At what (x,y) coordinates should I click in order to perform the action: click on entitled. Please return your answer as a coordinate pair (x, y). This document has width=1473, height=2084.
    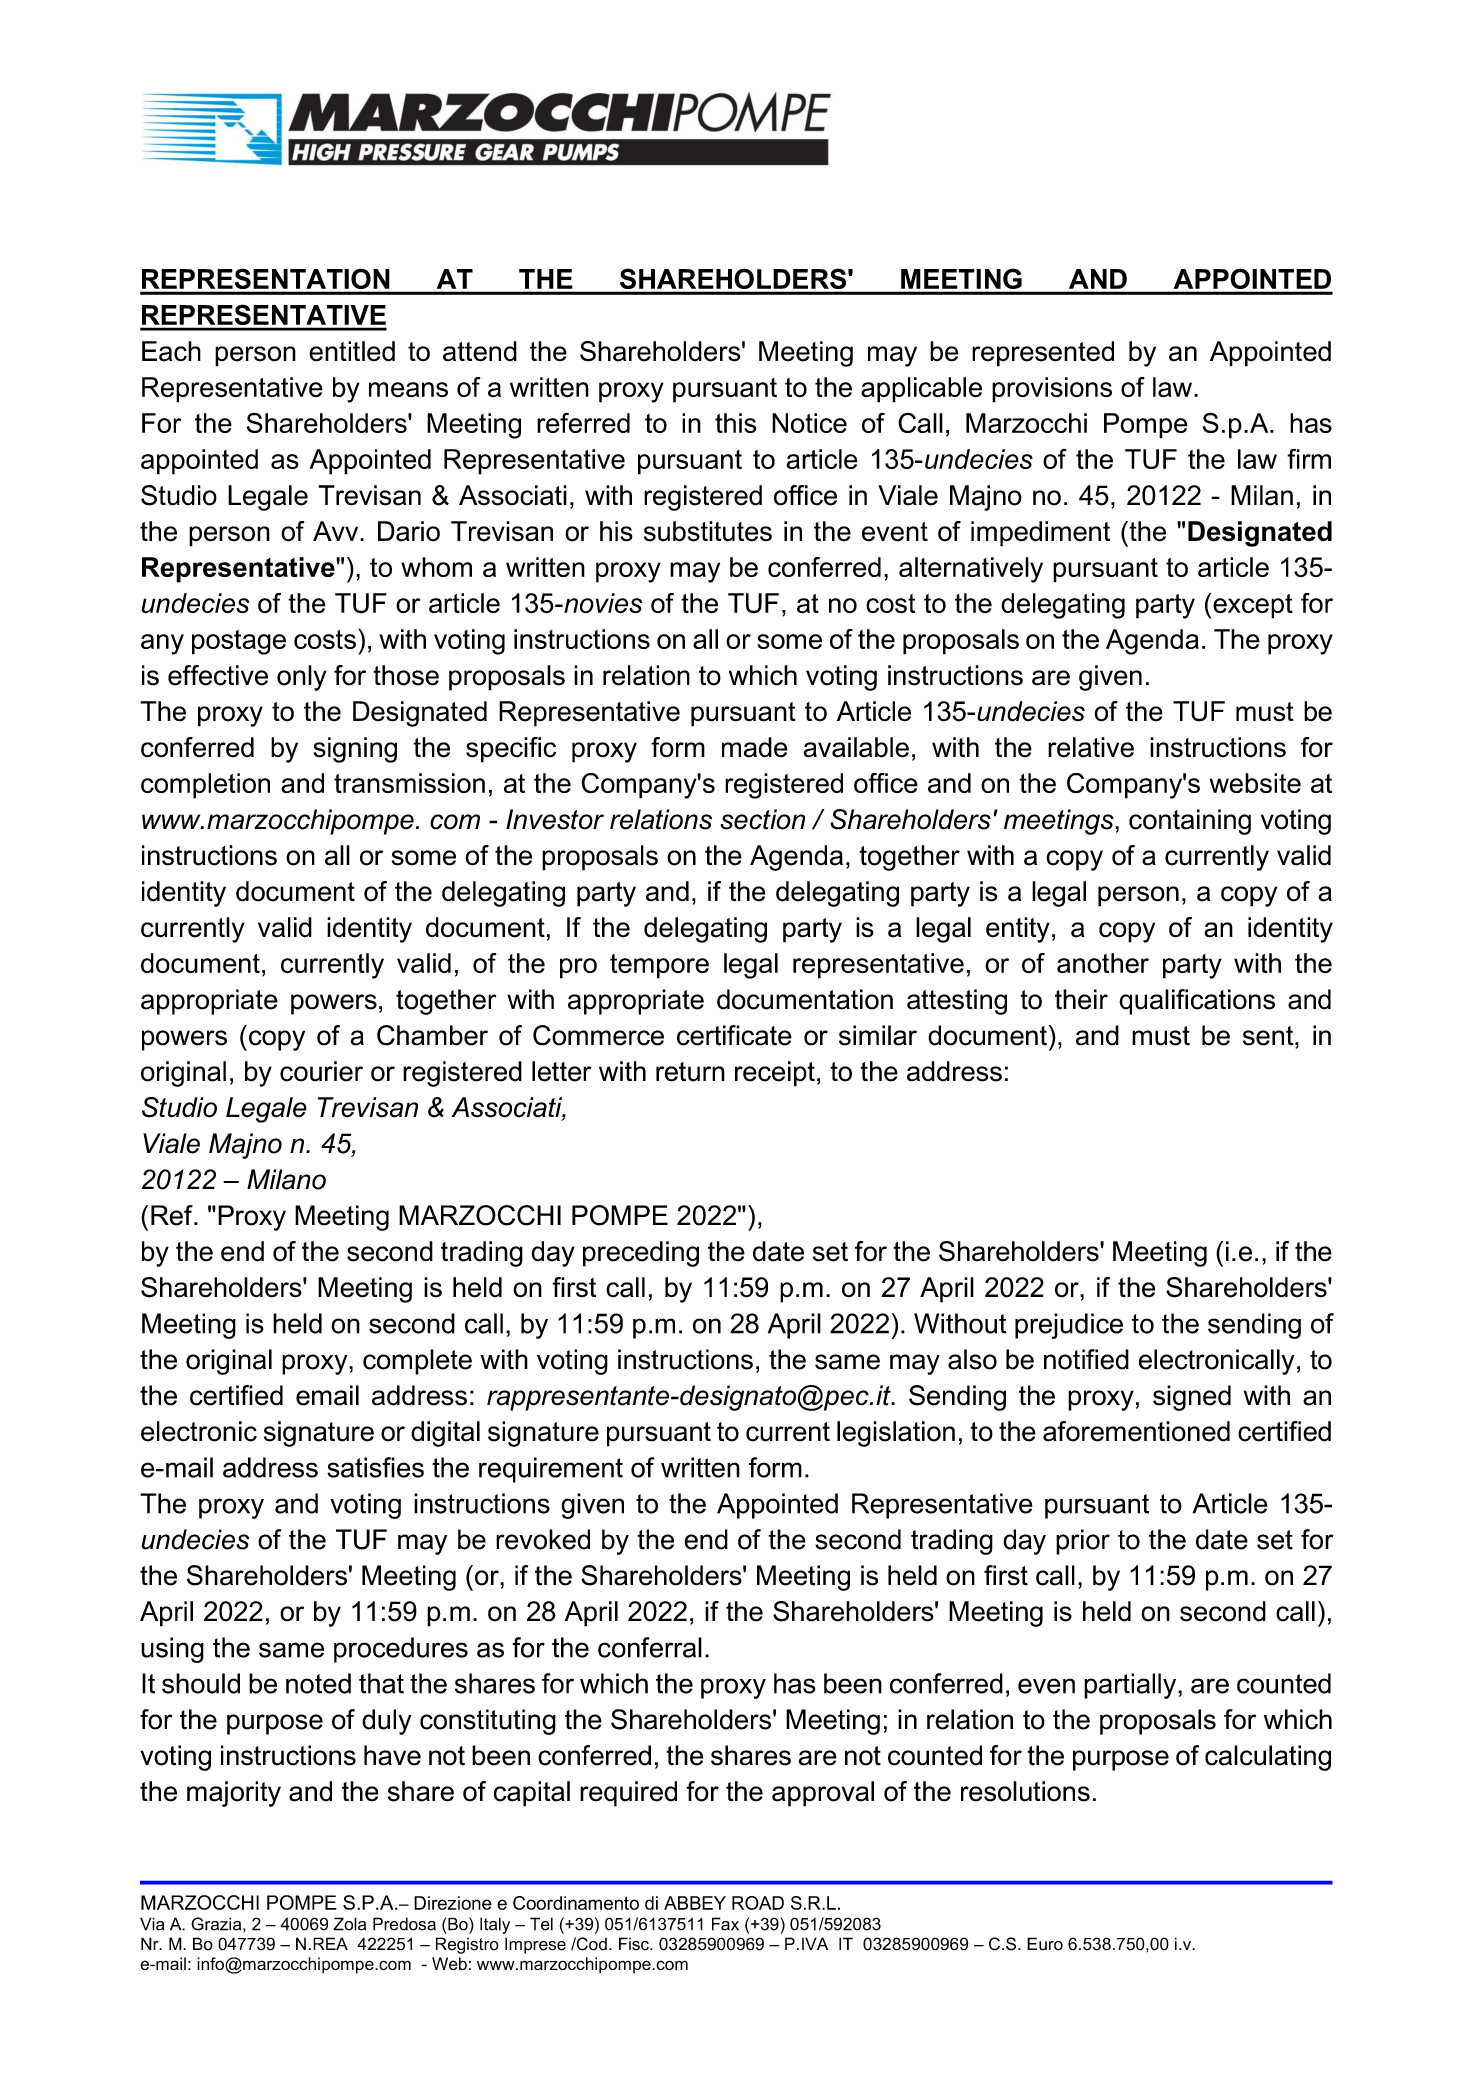
    Looking at the image, I should click on (352, 351).
